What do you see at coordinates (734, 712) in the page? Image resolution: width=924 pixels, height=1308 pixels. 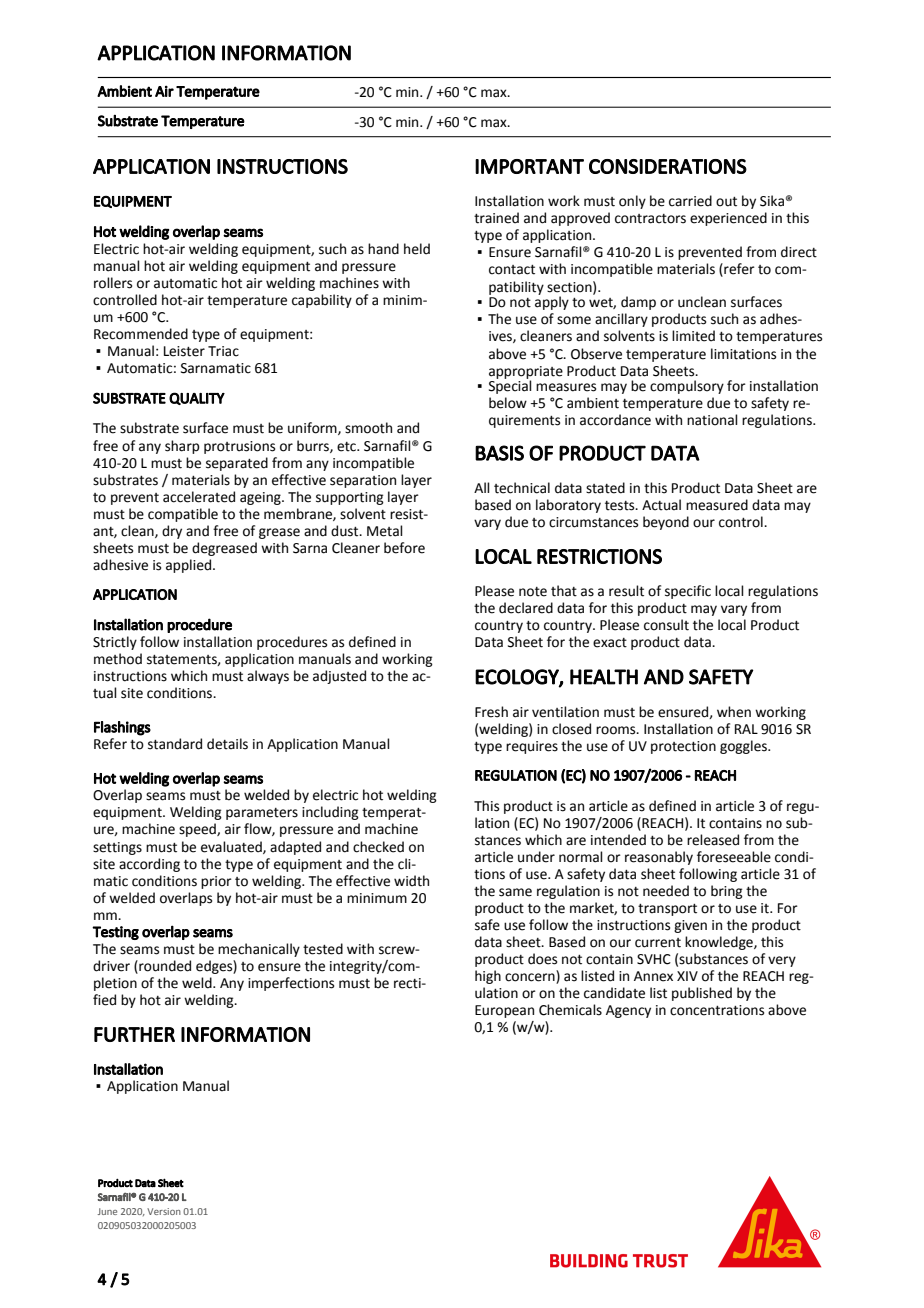 I see `when` at bounding box center [734, 712].
